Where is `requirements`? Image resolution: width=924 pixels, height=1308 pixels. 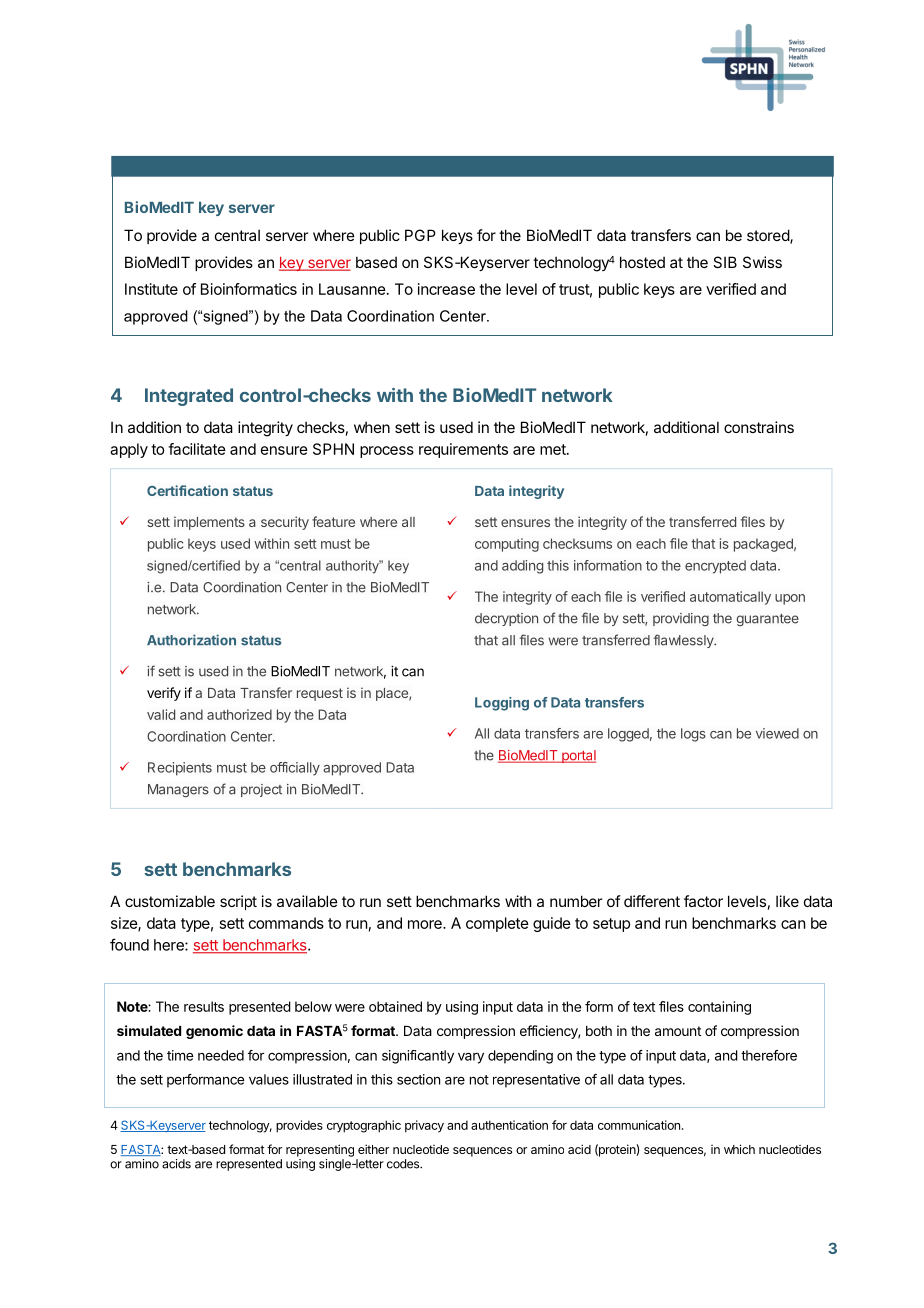
requirements is located at coordinates (463, 450).
